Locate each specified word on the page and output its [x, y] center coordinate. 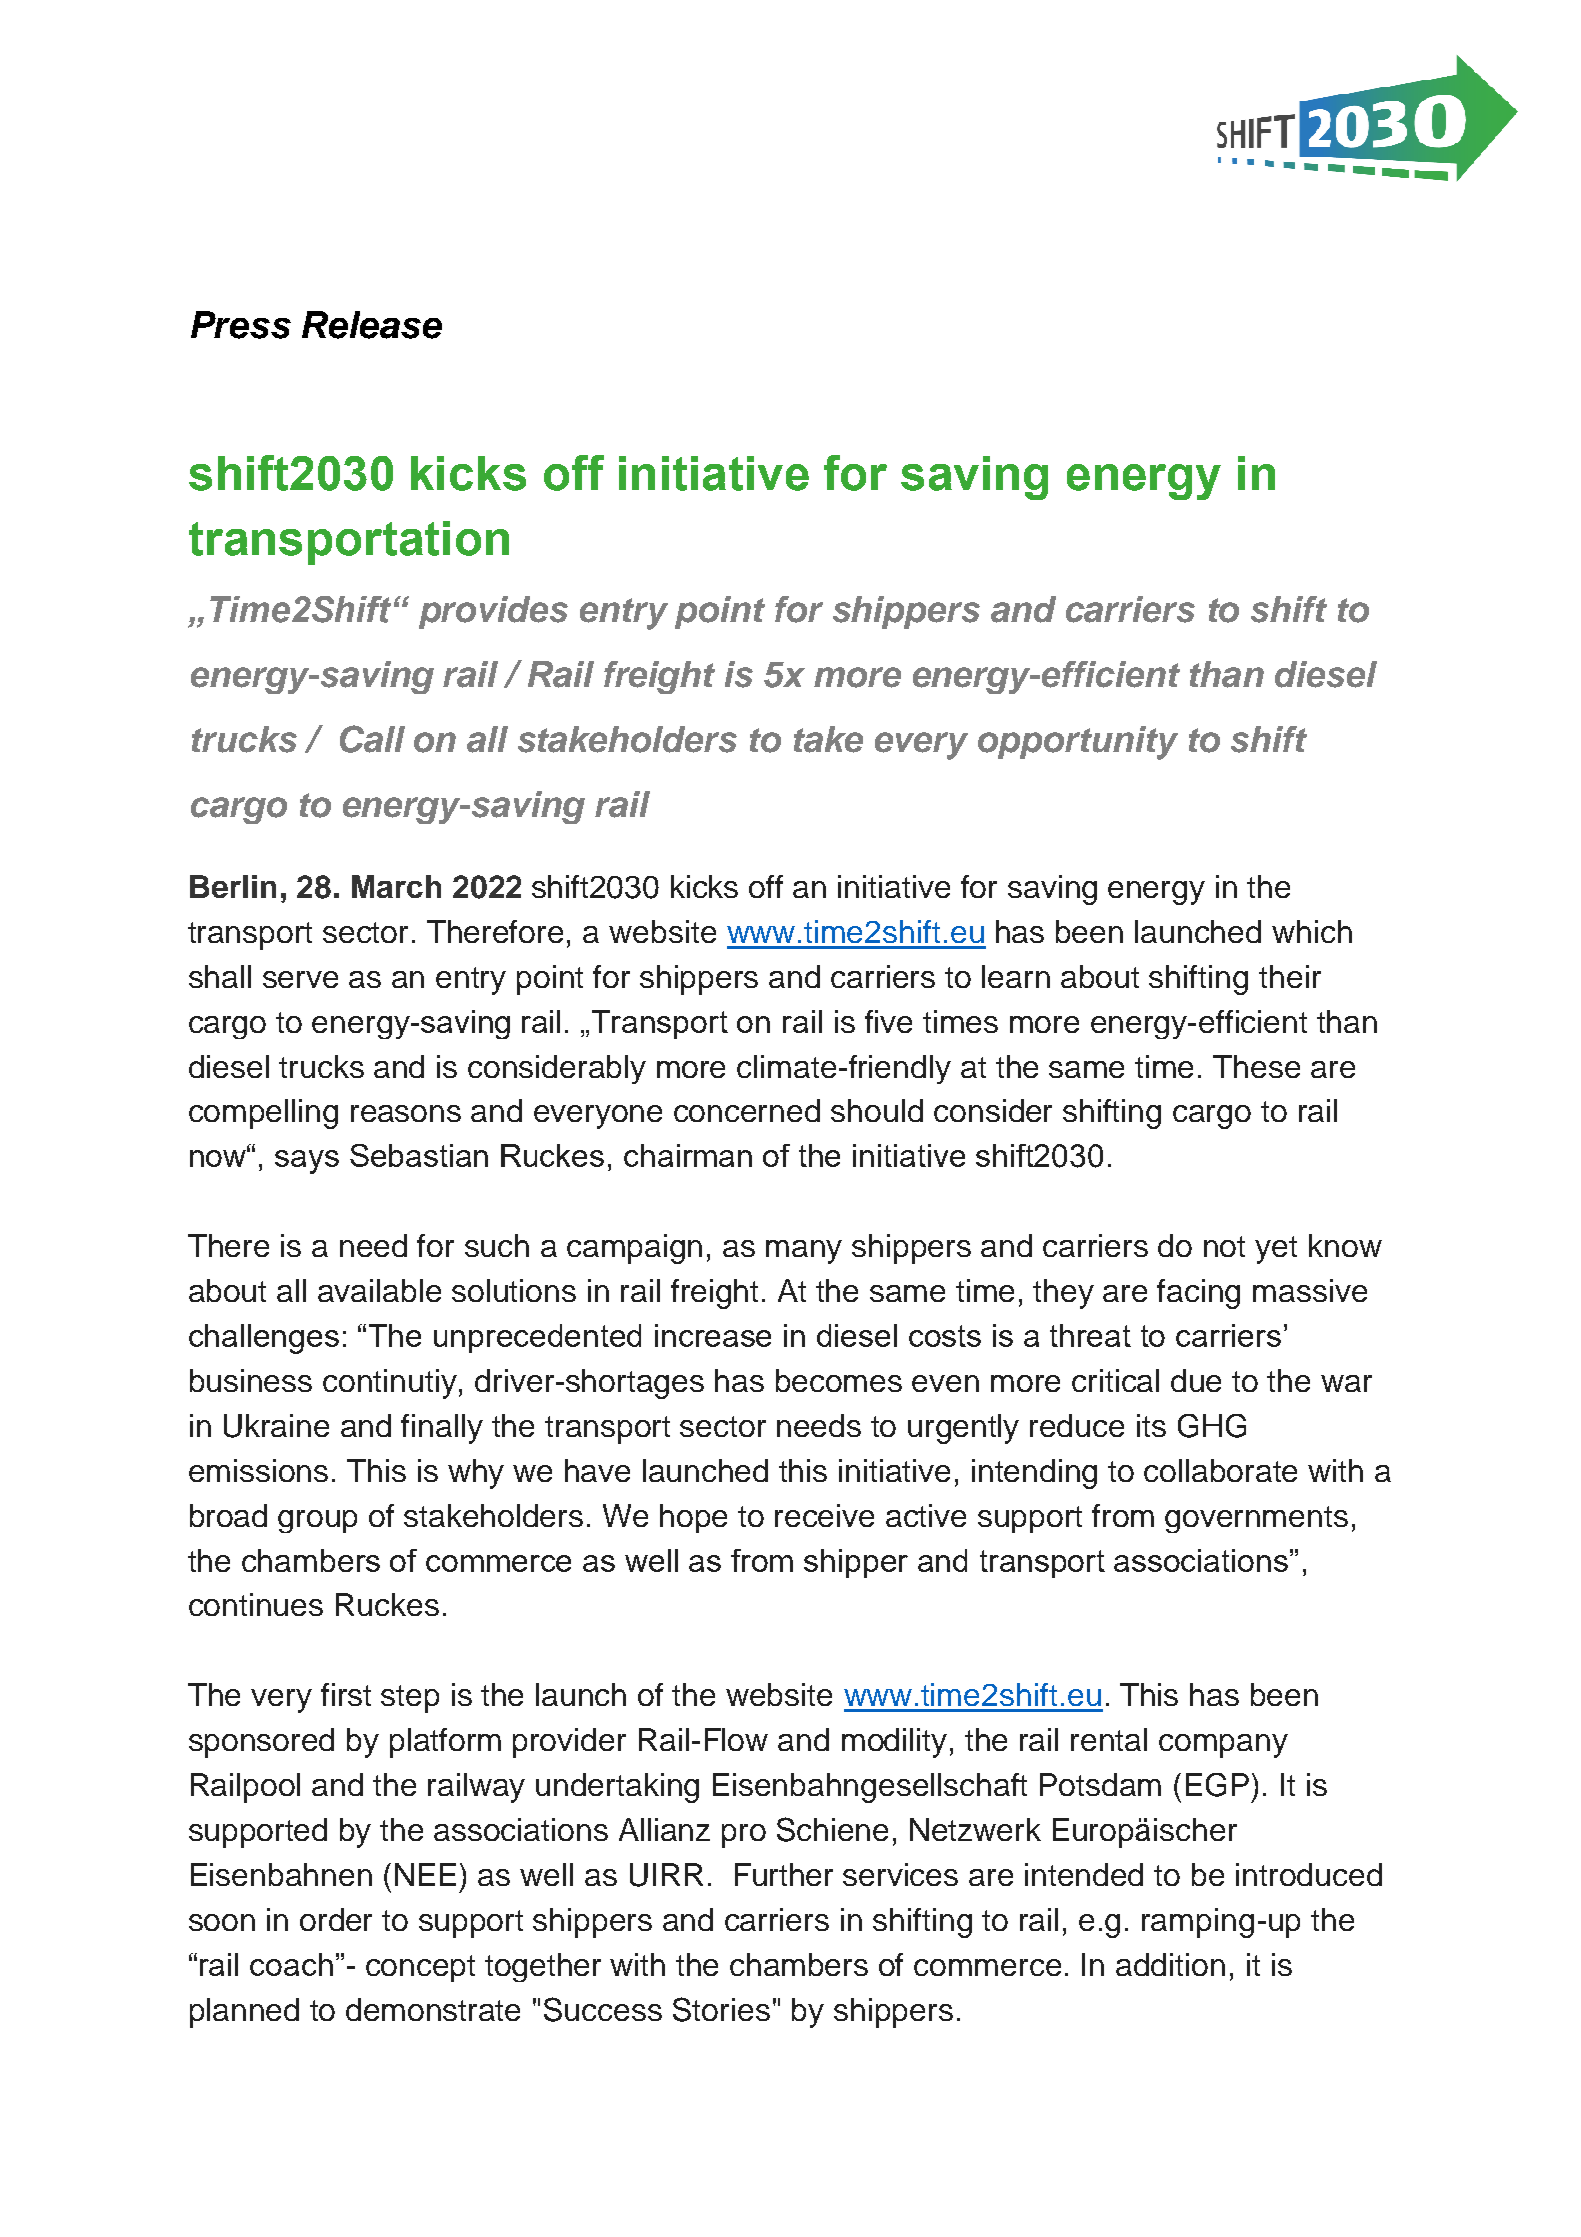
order [336, 1919]
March [396, 886]
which [1312, 931]
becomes [839, 1380]
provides [493, 612]
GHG [1212, 1426]
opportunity [1078, 743]
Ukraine [276, 1426]
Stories [721, 2009]
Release [372, 325]
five [888, 1021]
